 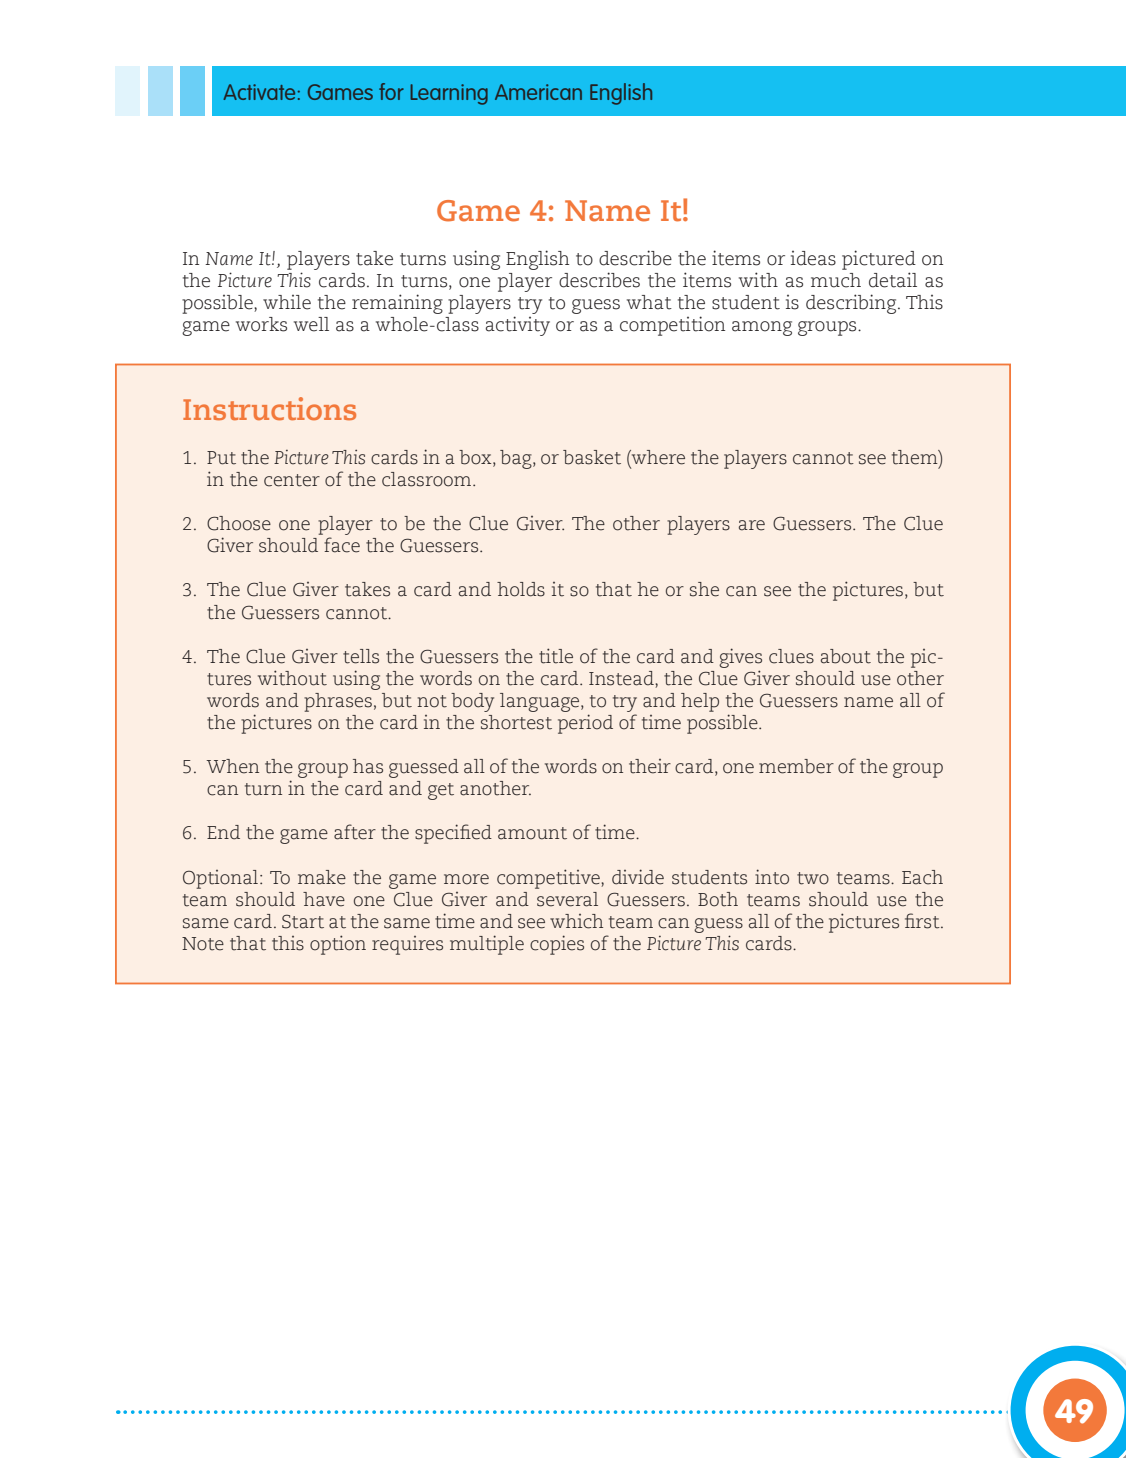 I want to click on are, so click(x=752, y=525).
